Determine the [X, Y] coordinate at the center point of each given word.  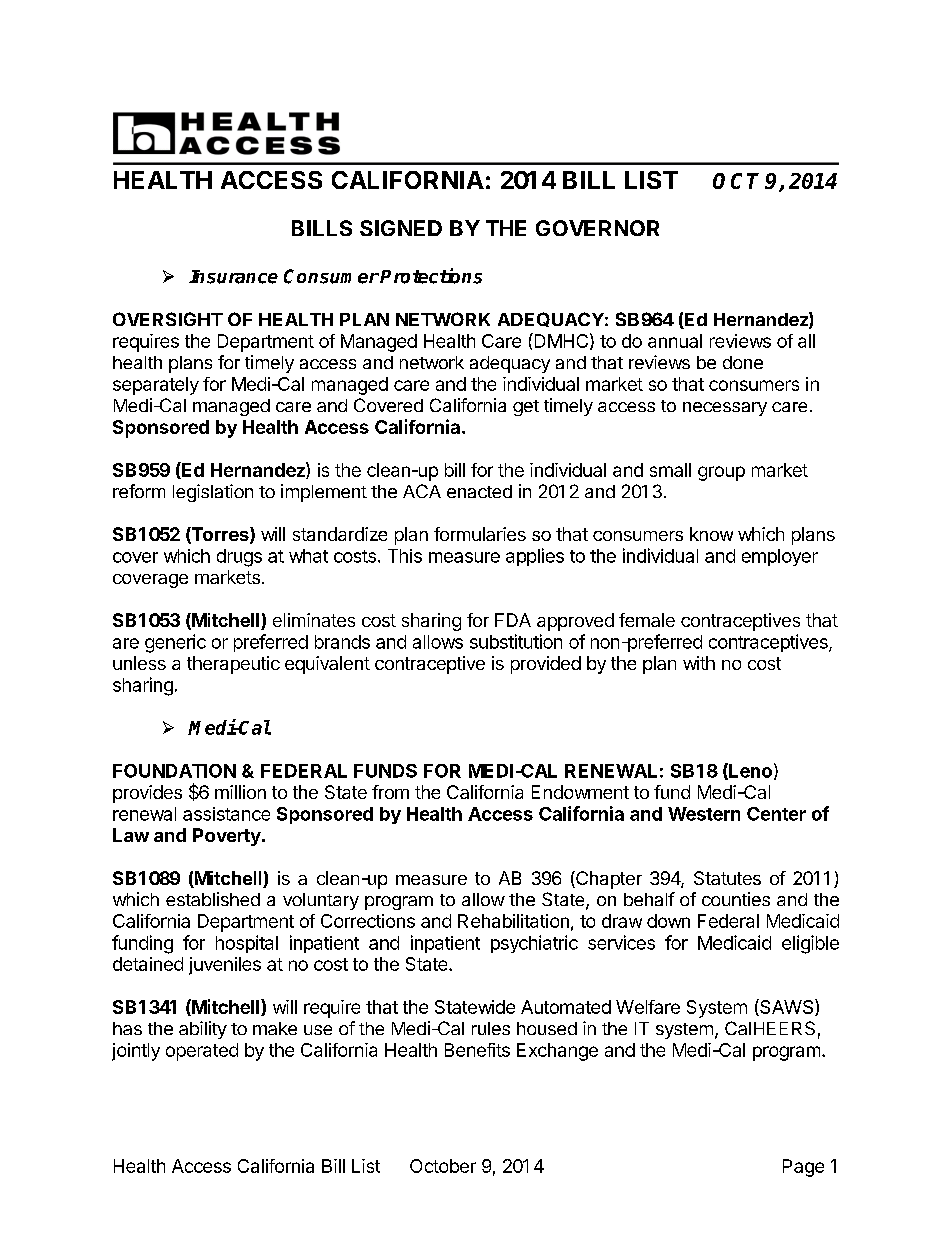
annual [675, 341]
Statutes [727, 878]
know [711, 534]
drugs [239, 558]
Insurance [233, 277]
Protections [431, 276]
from [390, 792]
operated [202, 1052]
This [405, 556]
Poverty [228, 837]
